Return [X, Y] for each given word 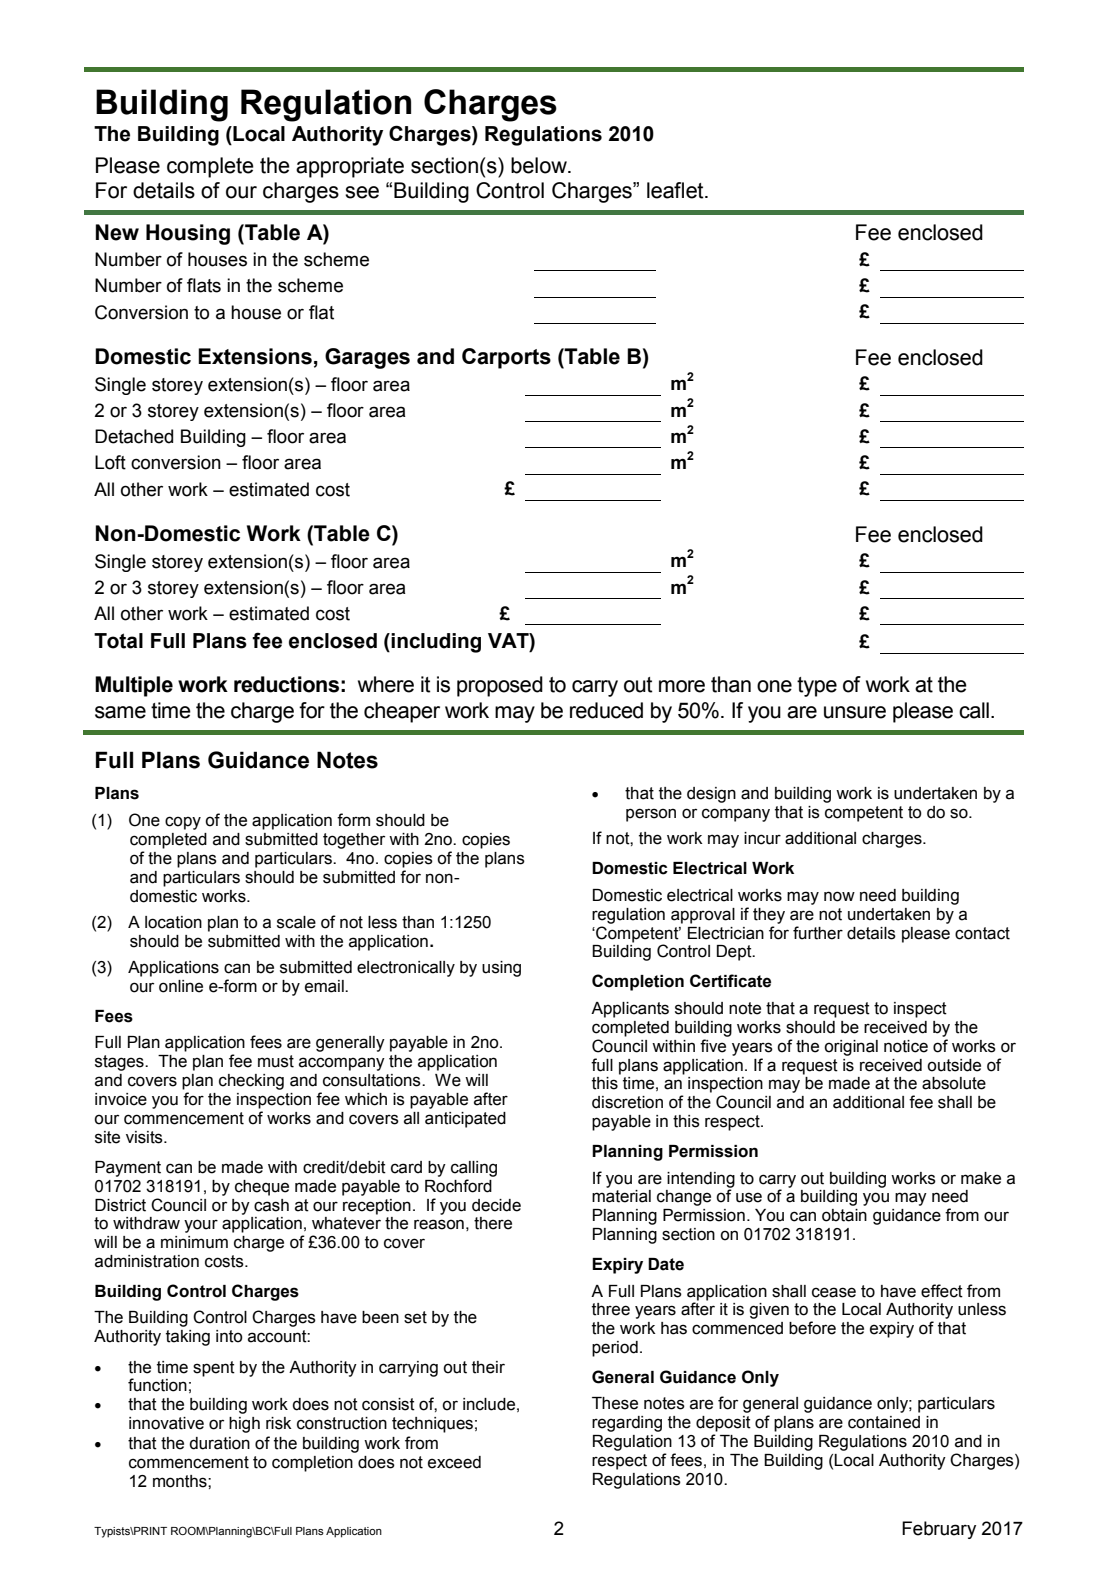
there [493, 1223]
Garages [367, 358]
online [181, 986]
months [181, 1481]
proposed [500, 686]
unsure [855, 712]
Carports [506, 358]
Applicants [630, 1010]
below [540, 165]
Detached [134, 436]
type [817, 687]
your [201, 1226]
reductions [286, 684]
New [117, 232]
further [818, 933]
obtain [844, 1215]
